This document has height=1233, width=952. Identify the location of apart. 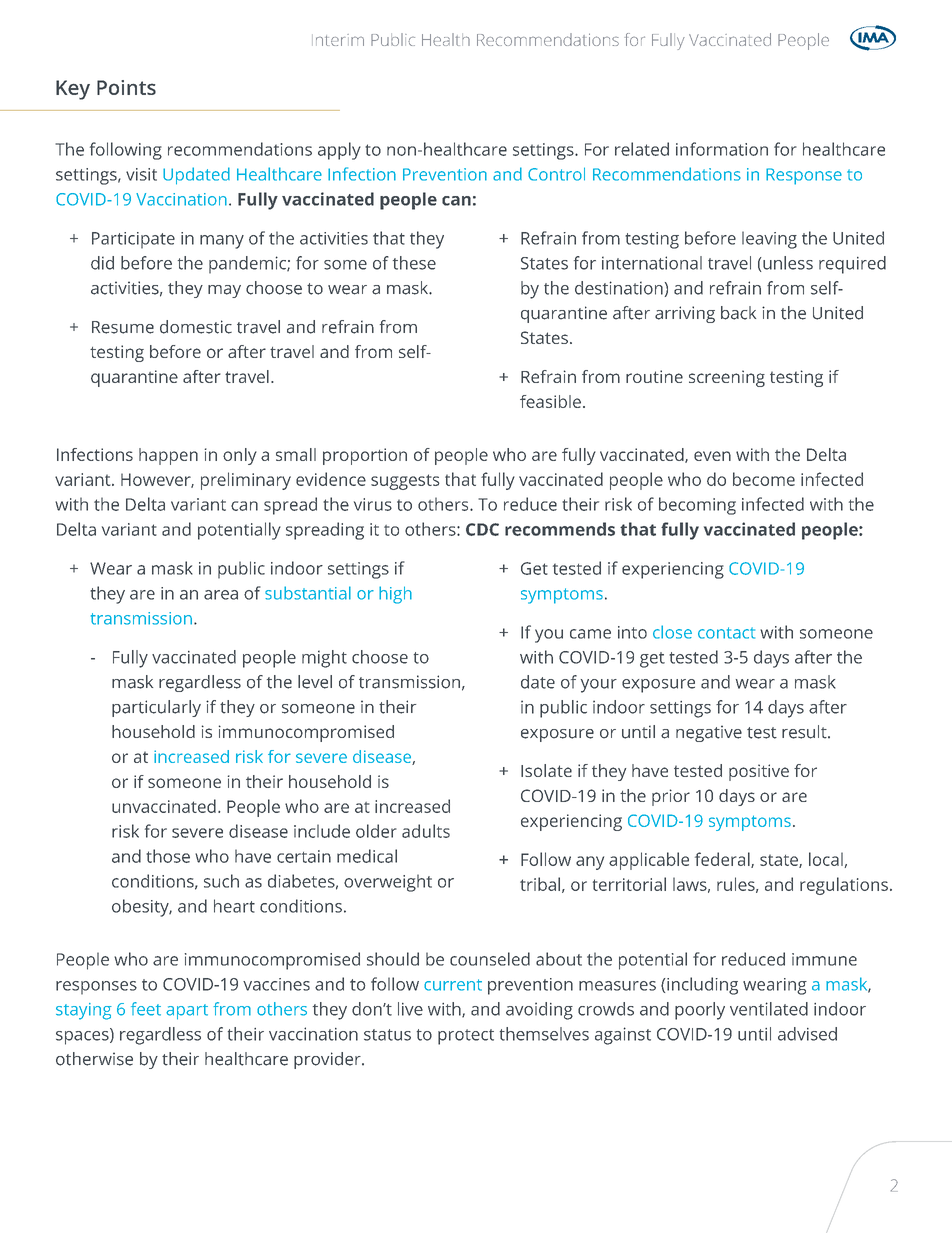
(187, 1012).
